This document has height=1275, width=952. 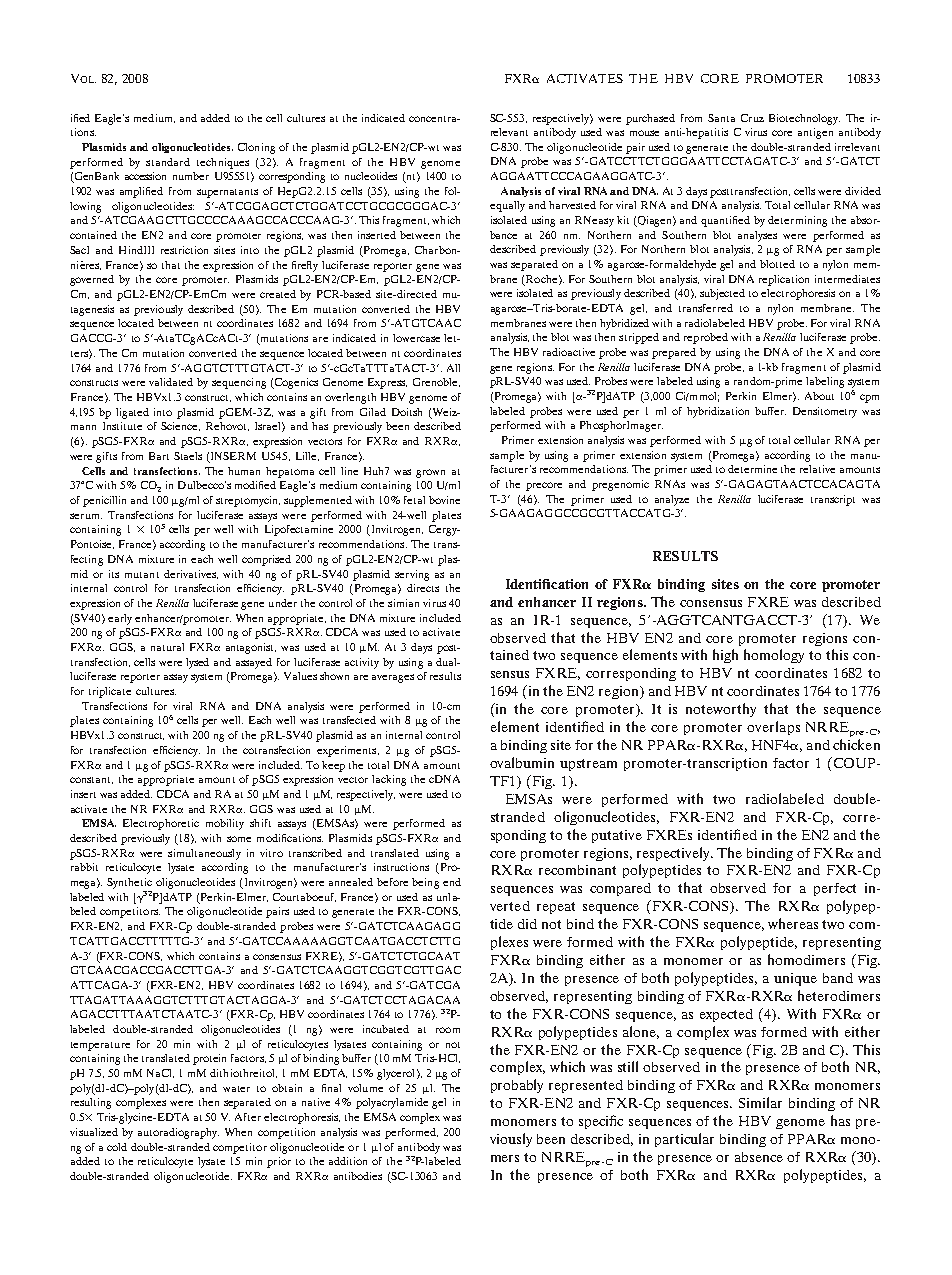 I want to click on cold, so click(x=117, y=1147).
